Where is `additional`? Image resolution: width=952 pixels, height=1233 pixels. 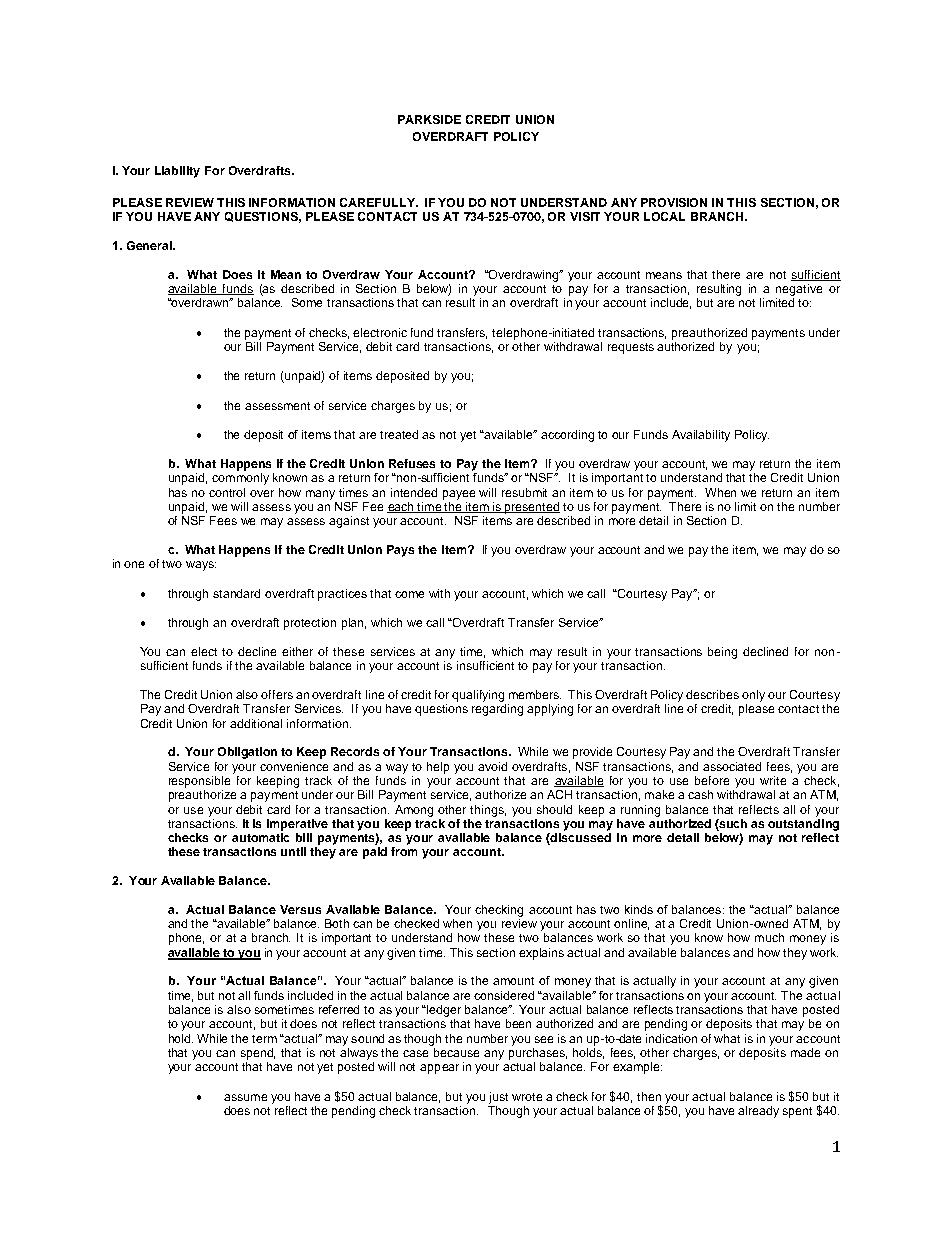 additional is located at coordinates (256, 723).
